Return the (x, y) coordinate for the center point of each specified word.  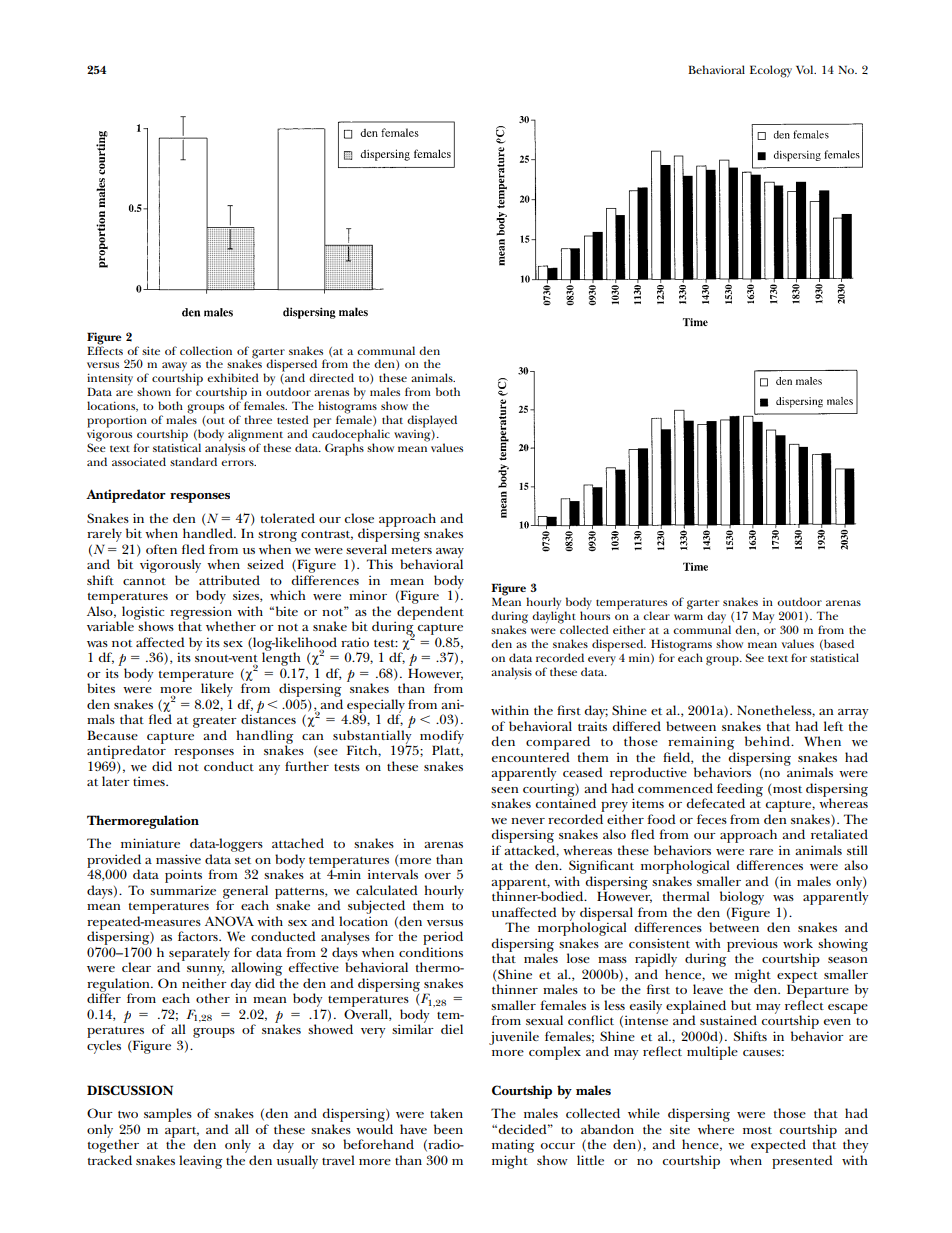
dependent (429, 614)
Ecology (771, 71)
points (183, 877)
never (528, 821)
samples (168, 1115)
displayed (432, 421)
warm (688, 617)
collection (206, 350)
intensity (110, 380)
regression (201, 614)
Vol (806, 69)
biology (742, 898)
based (838, 644)
